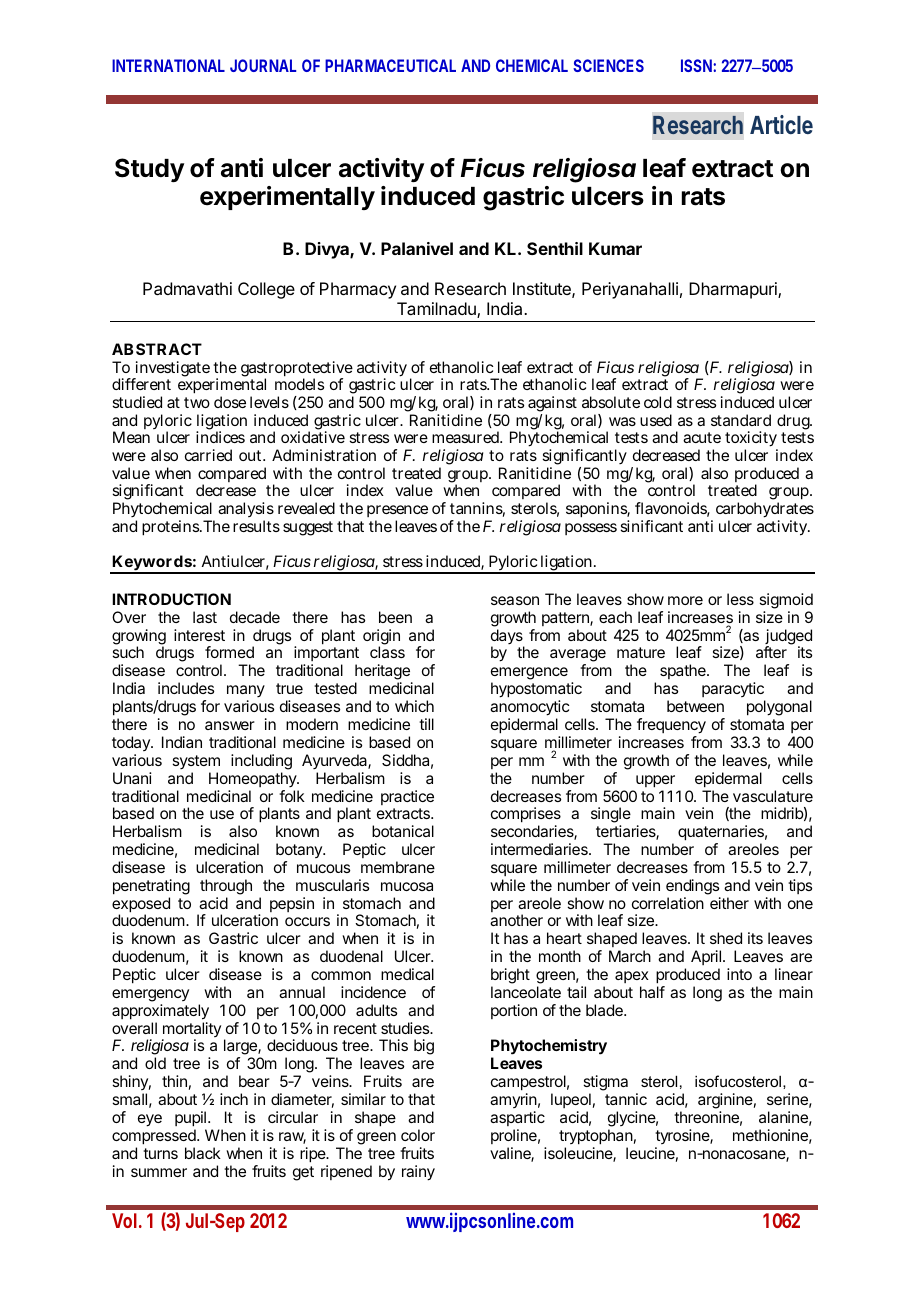  I want to click on either, so click(729, 903).
